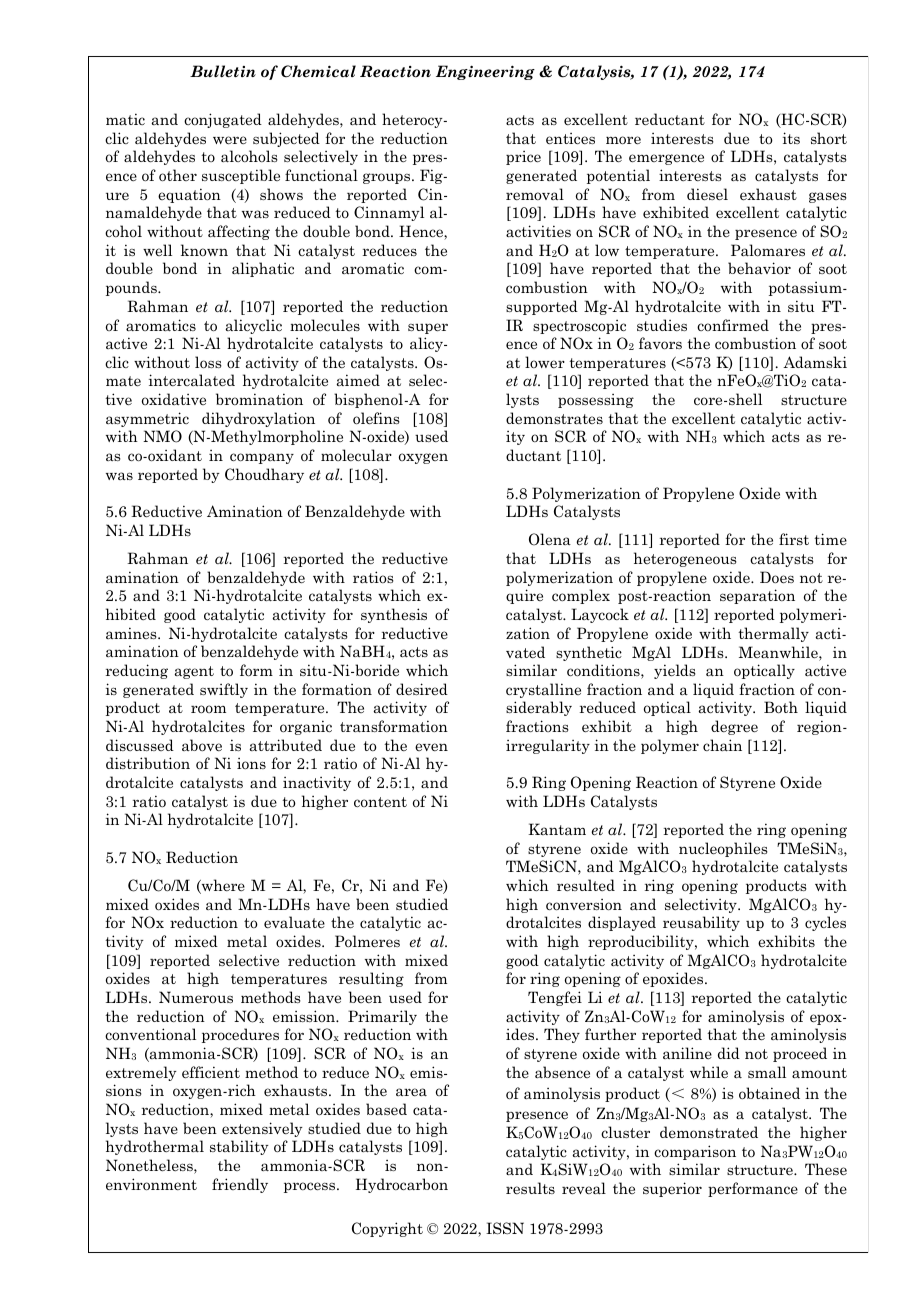 Image resolution: width=924 pixels, height=1308 pixels. Describe the element at coordinates (194, 672) in the page. I see `agent` at that location.
